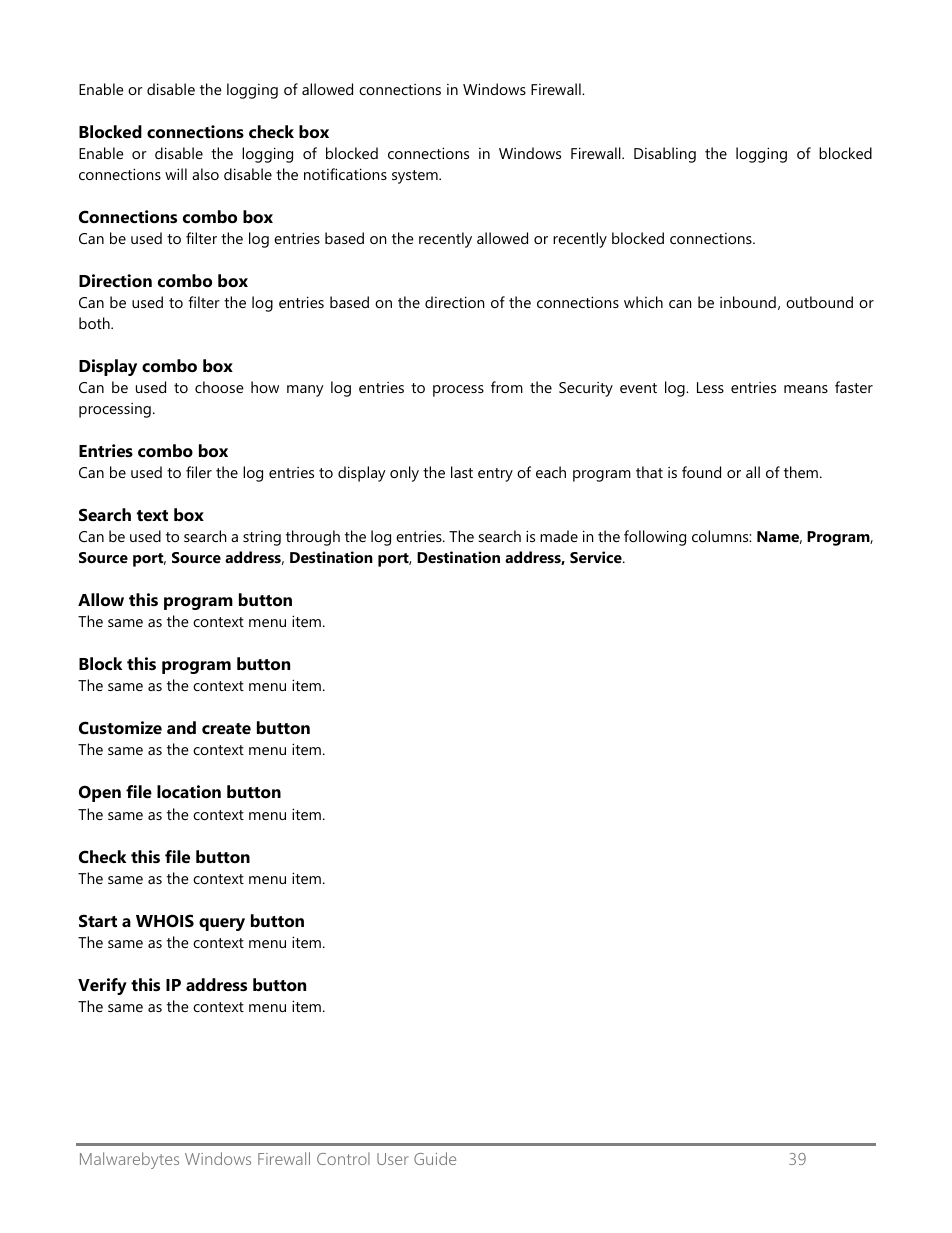 The height and width of the screenshot is (1233, 952). I want to click on system, so click(416, 177).
